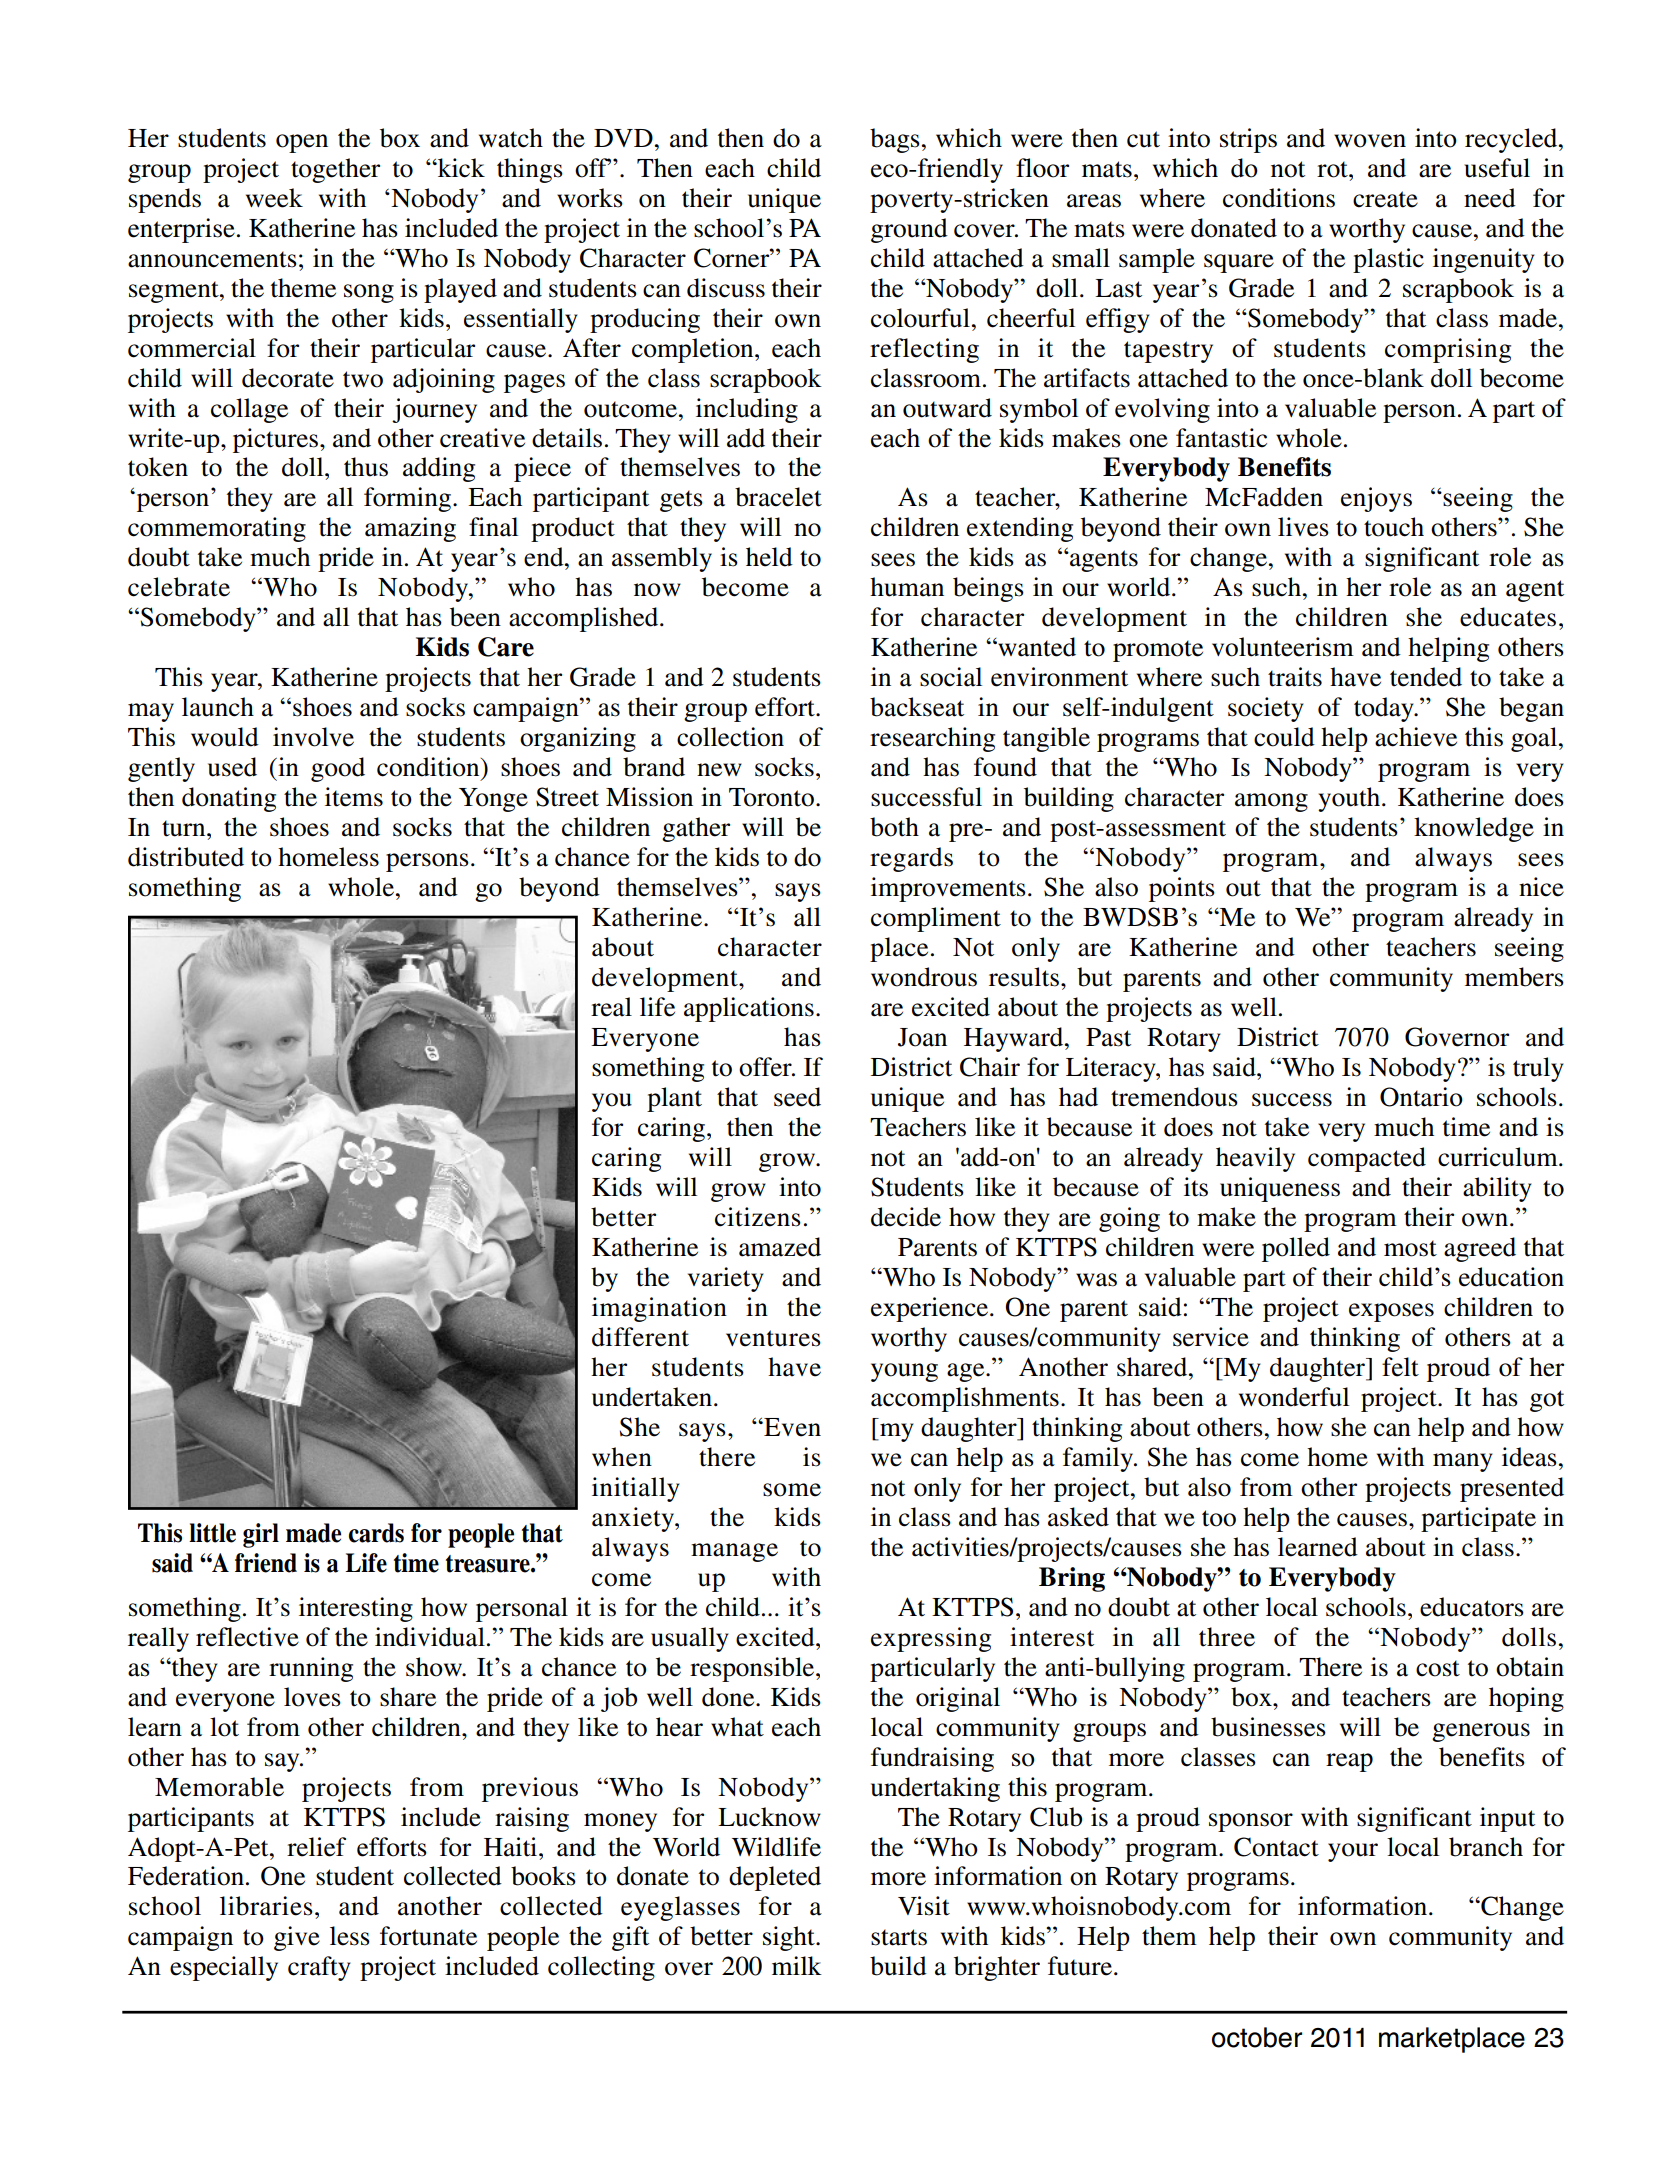 The image size is (1668, 2183). What do you see at coordinates (1463, 1462) in the document?
I see `many` at bounding box center [1463, 1462].
